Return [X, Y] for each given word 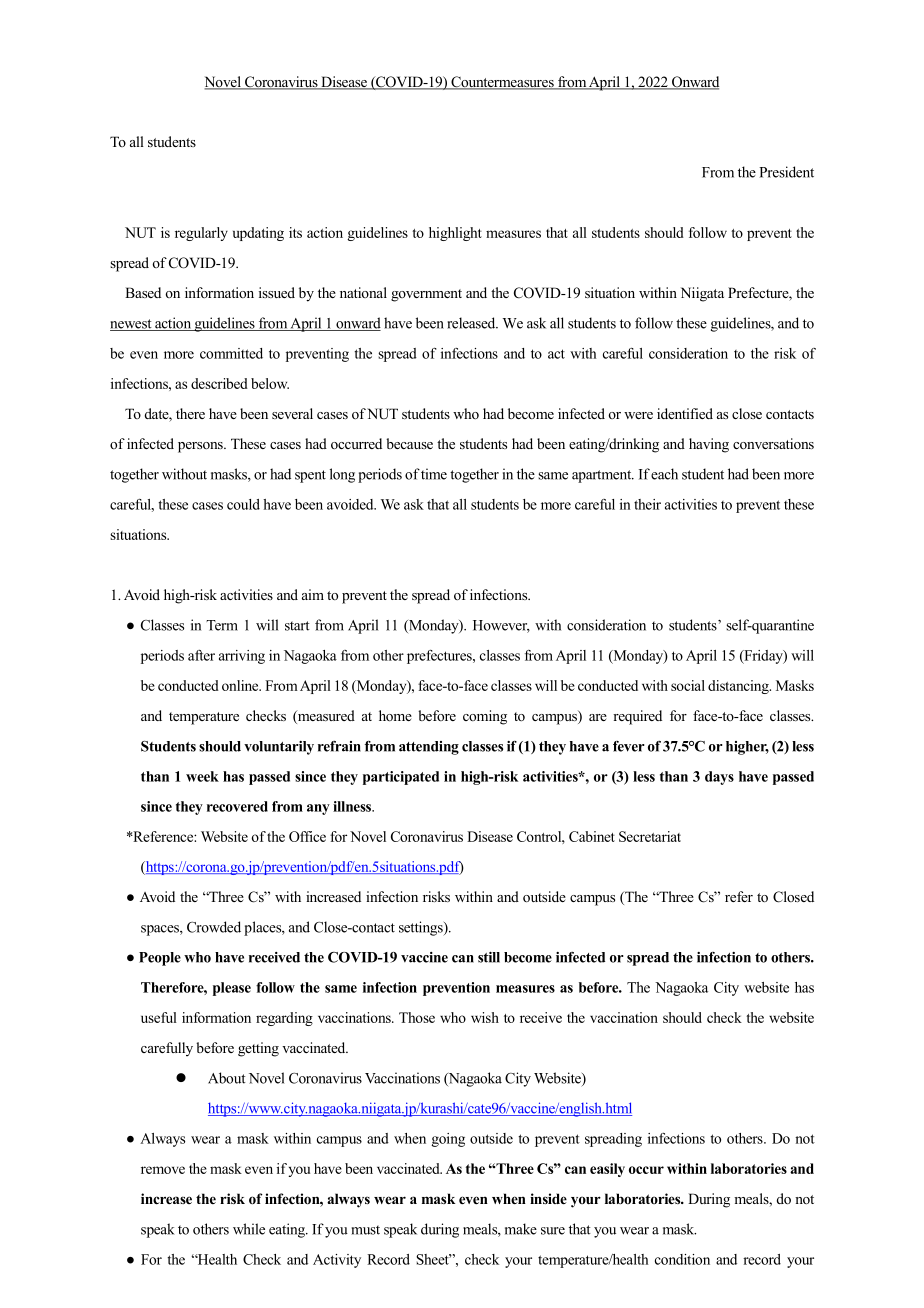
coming [485, 717]
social [688, 685]
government [426, 295]
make [521, 1229]
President [786, 172]
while [249, 1229]
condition [682, 1259]
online [241, 685]
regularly [201, 234]
